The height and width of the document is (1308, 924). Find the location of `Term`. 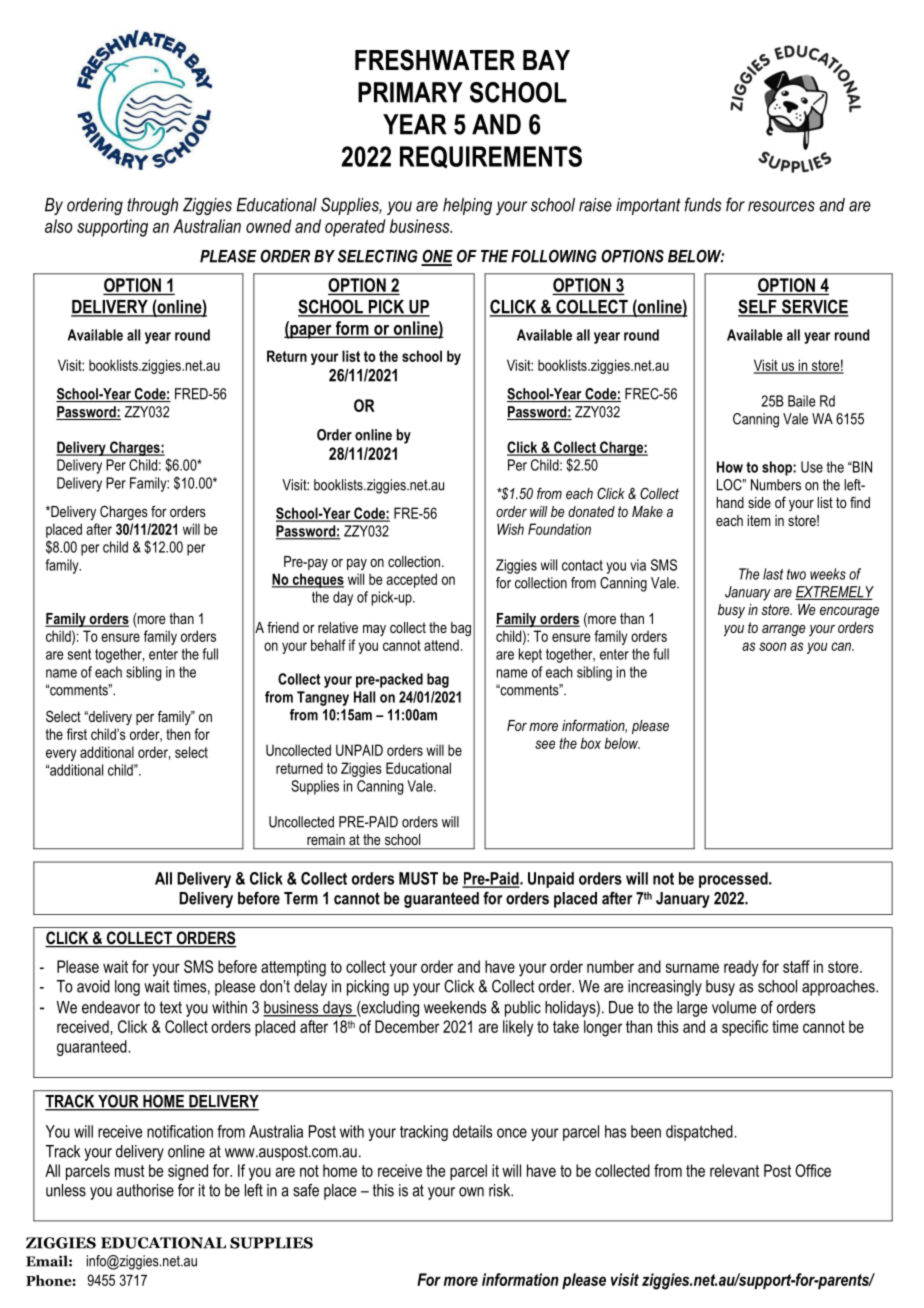

Term is located at coordinates (301, 898).
